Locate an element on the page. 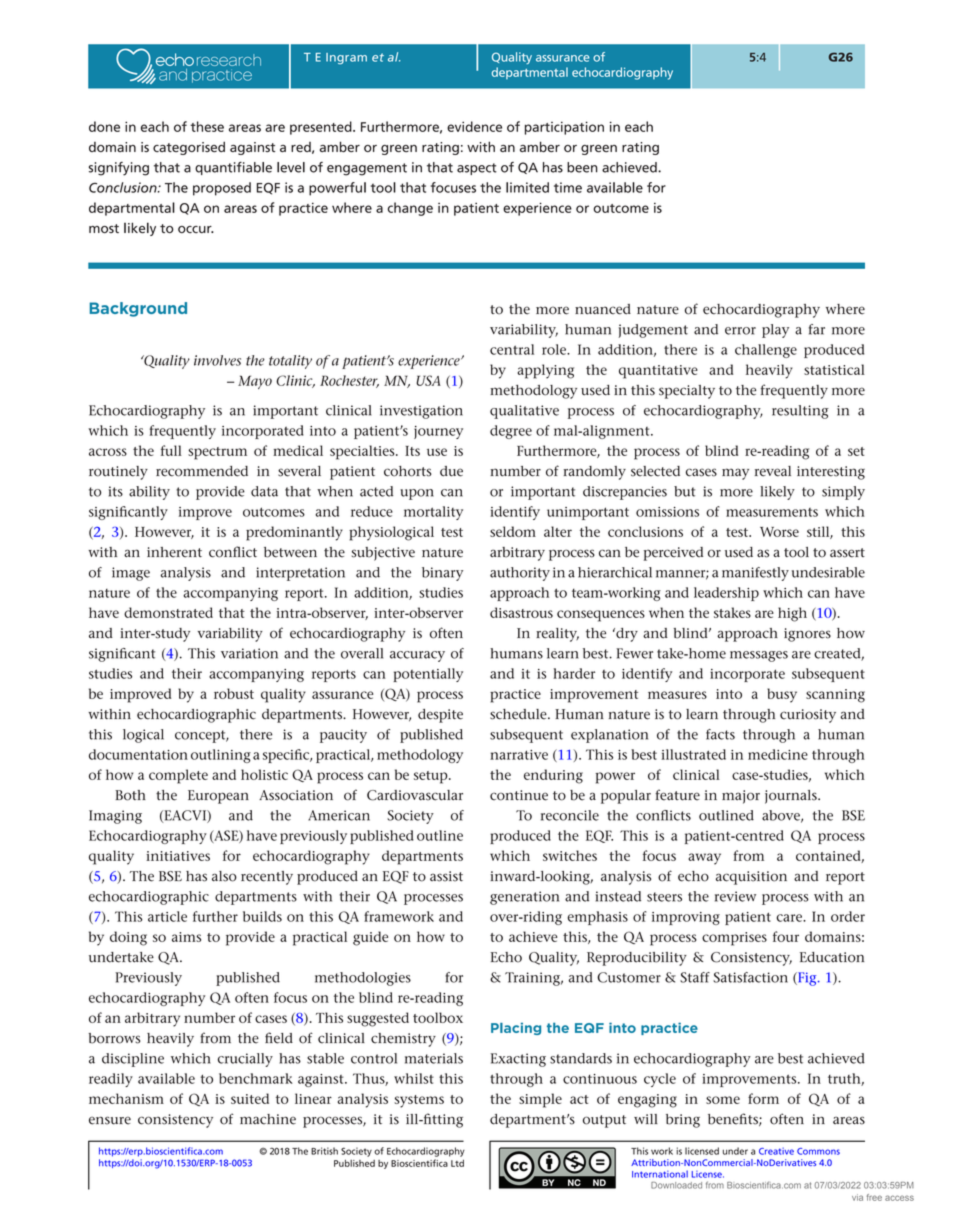 This page has width=953, height=1232. journals is located at coordinates (792, 797).
